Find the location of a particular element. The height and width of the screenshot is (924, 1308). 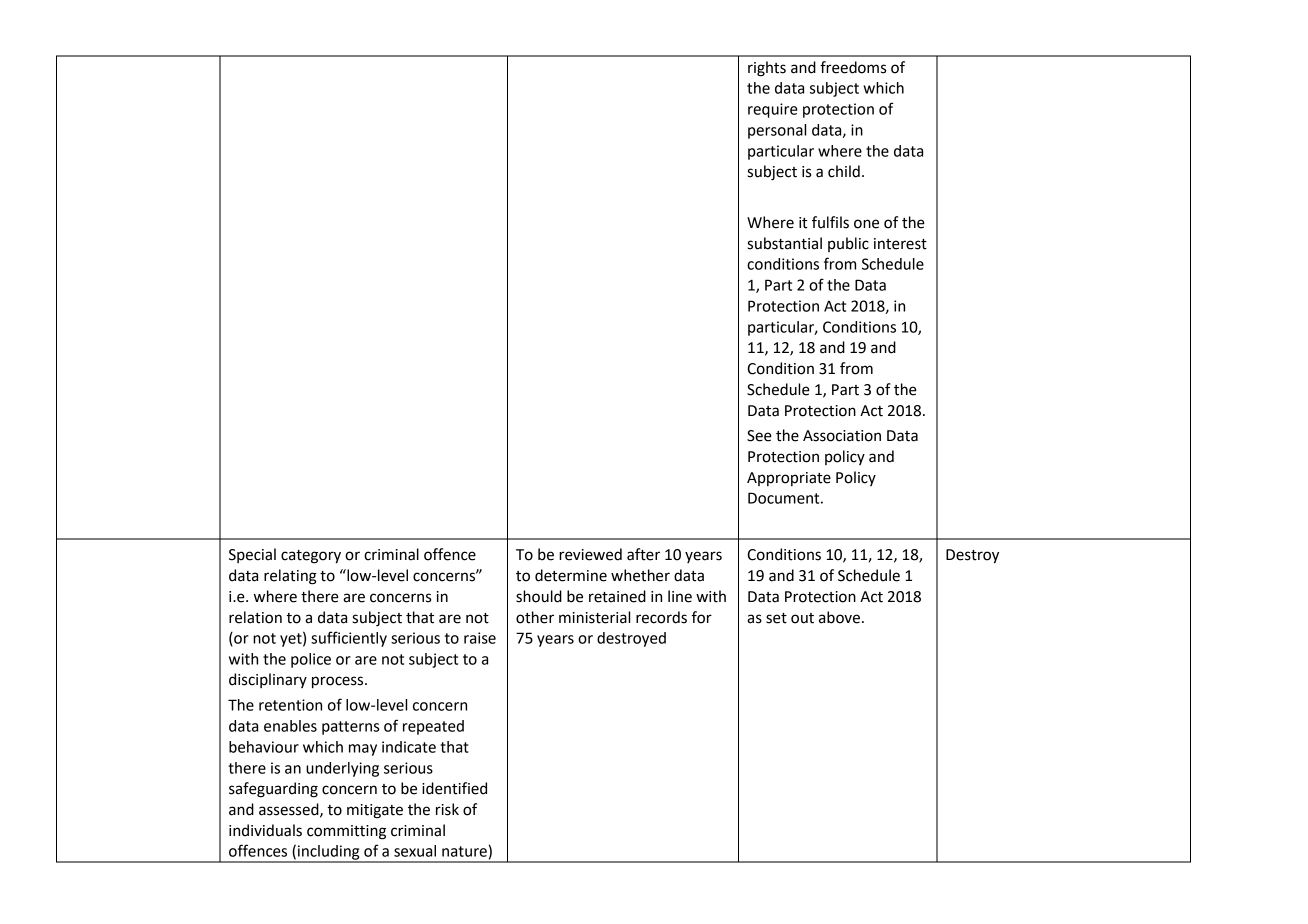

freedoms is located at coordinates (853, 67).
